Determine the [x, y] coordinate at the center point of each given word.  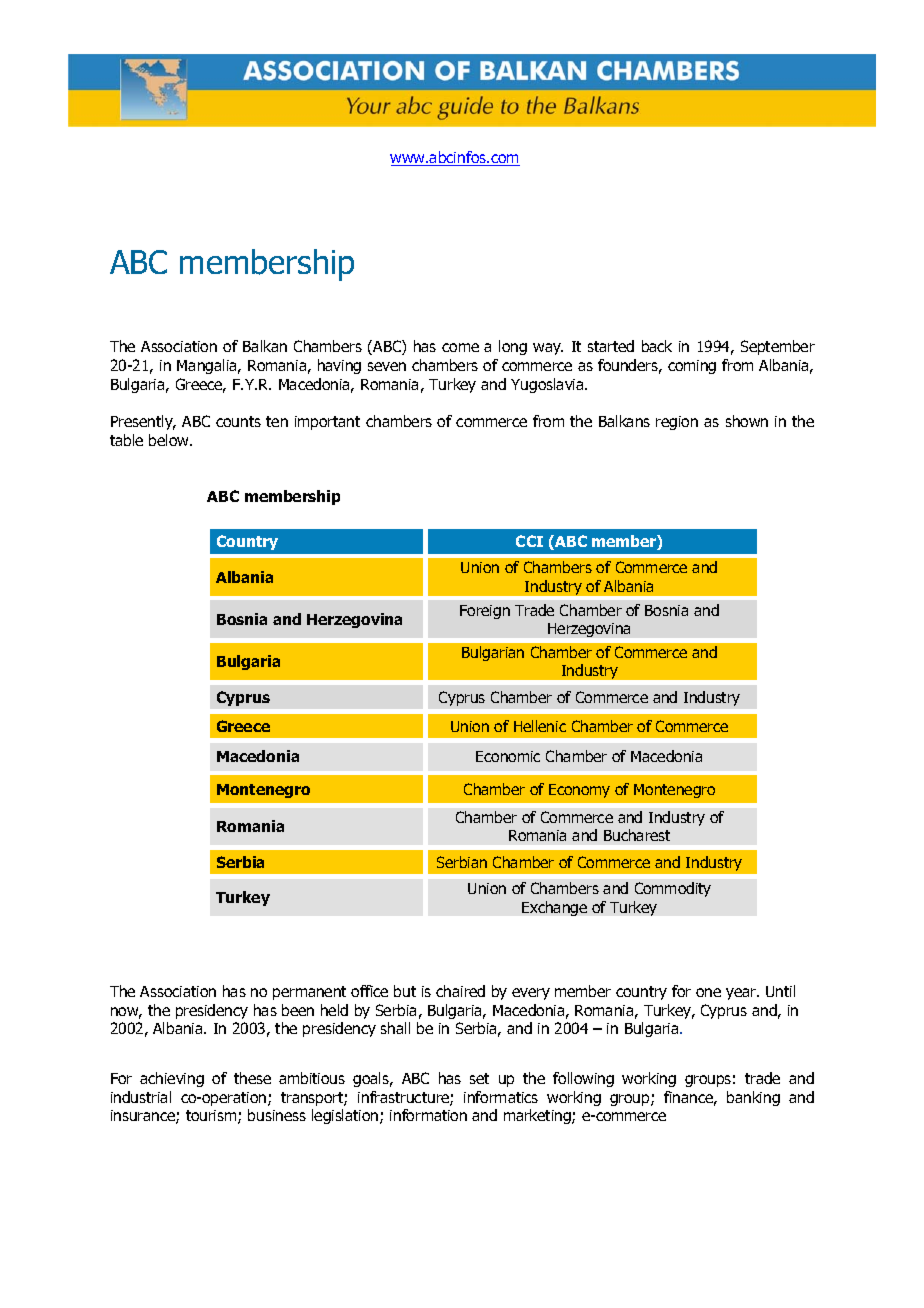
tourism [212, 1117]
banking [753, 1098]
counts [238, 421]
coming [692, 367]
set [479, 1078]
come [460, 347]
